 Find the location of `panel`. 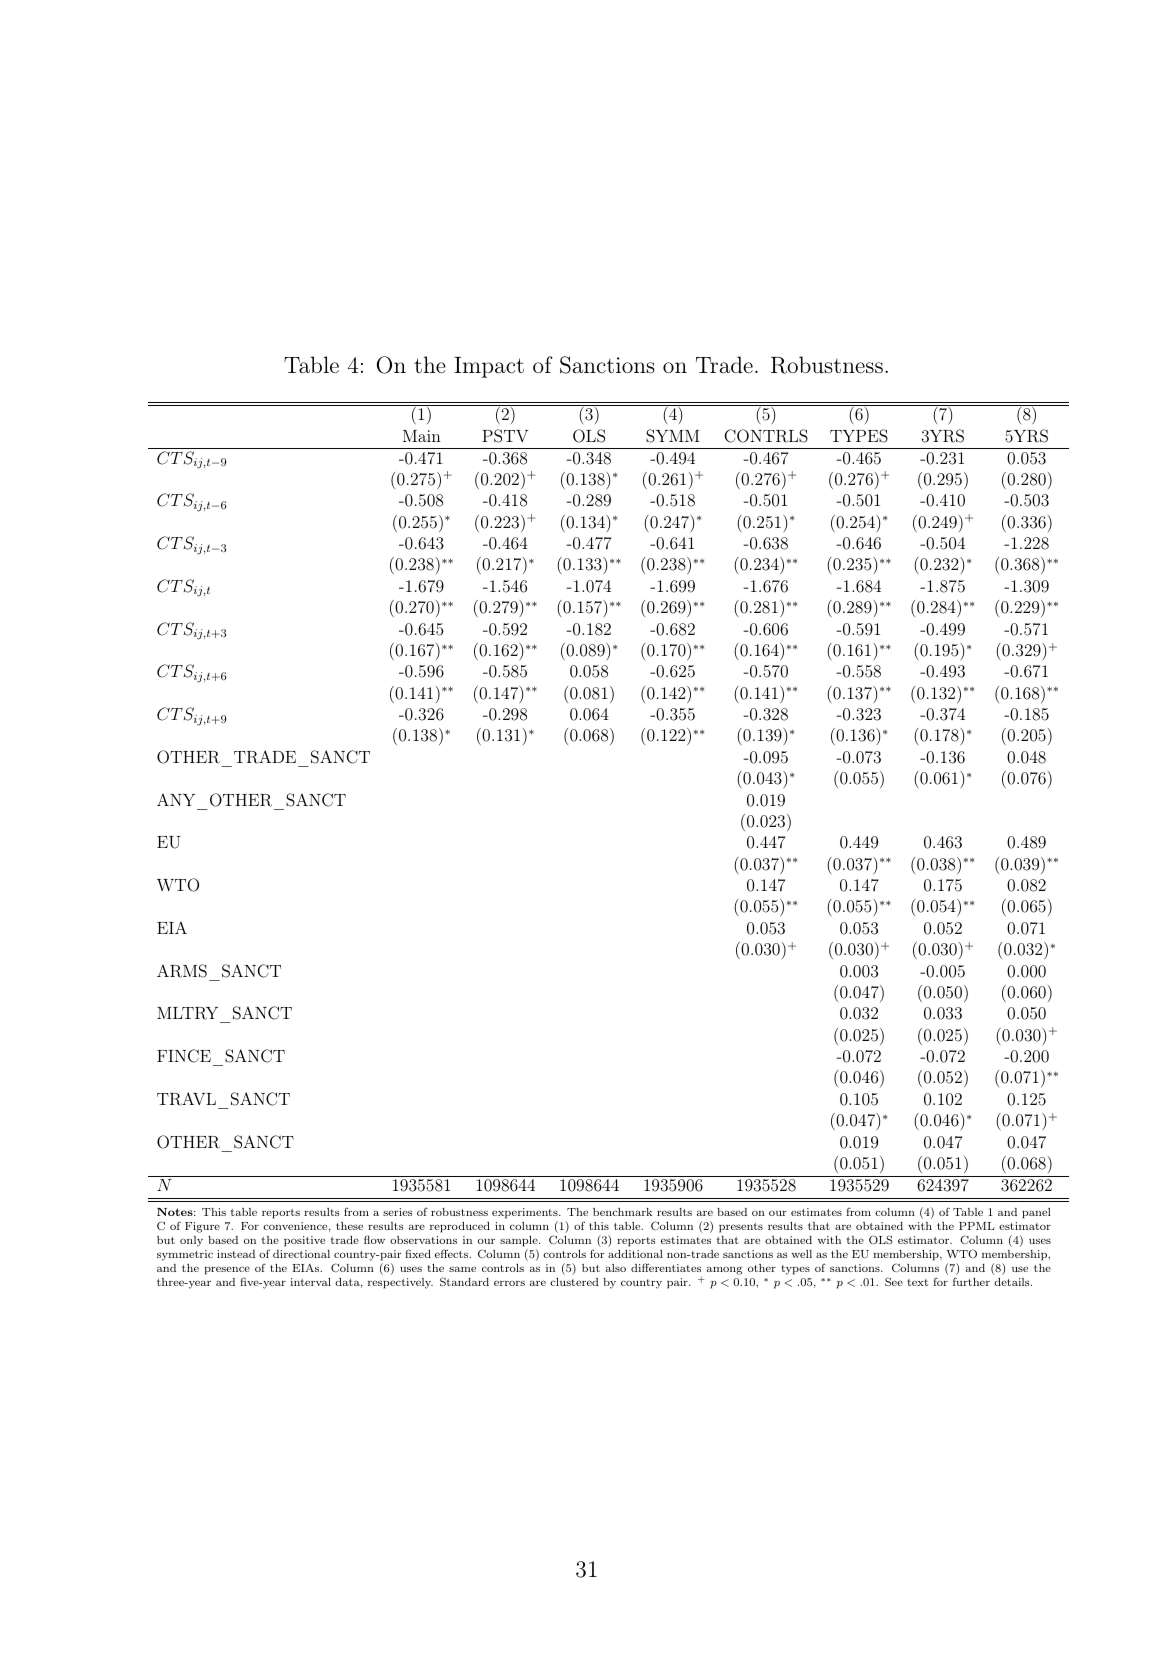

panel is located at coordinates (1036, 1213).
